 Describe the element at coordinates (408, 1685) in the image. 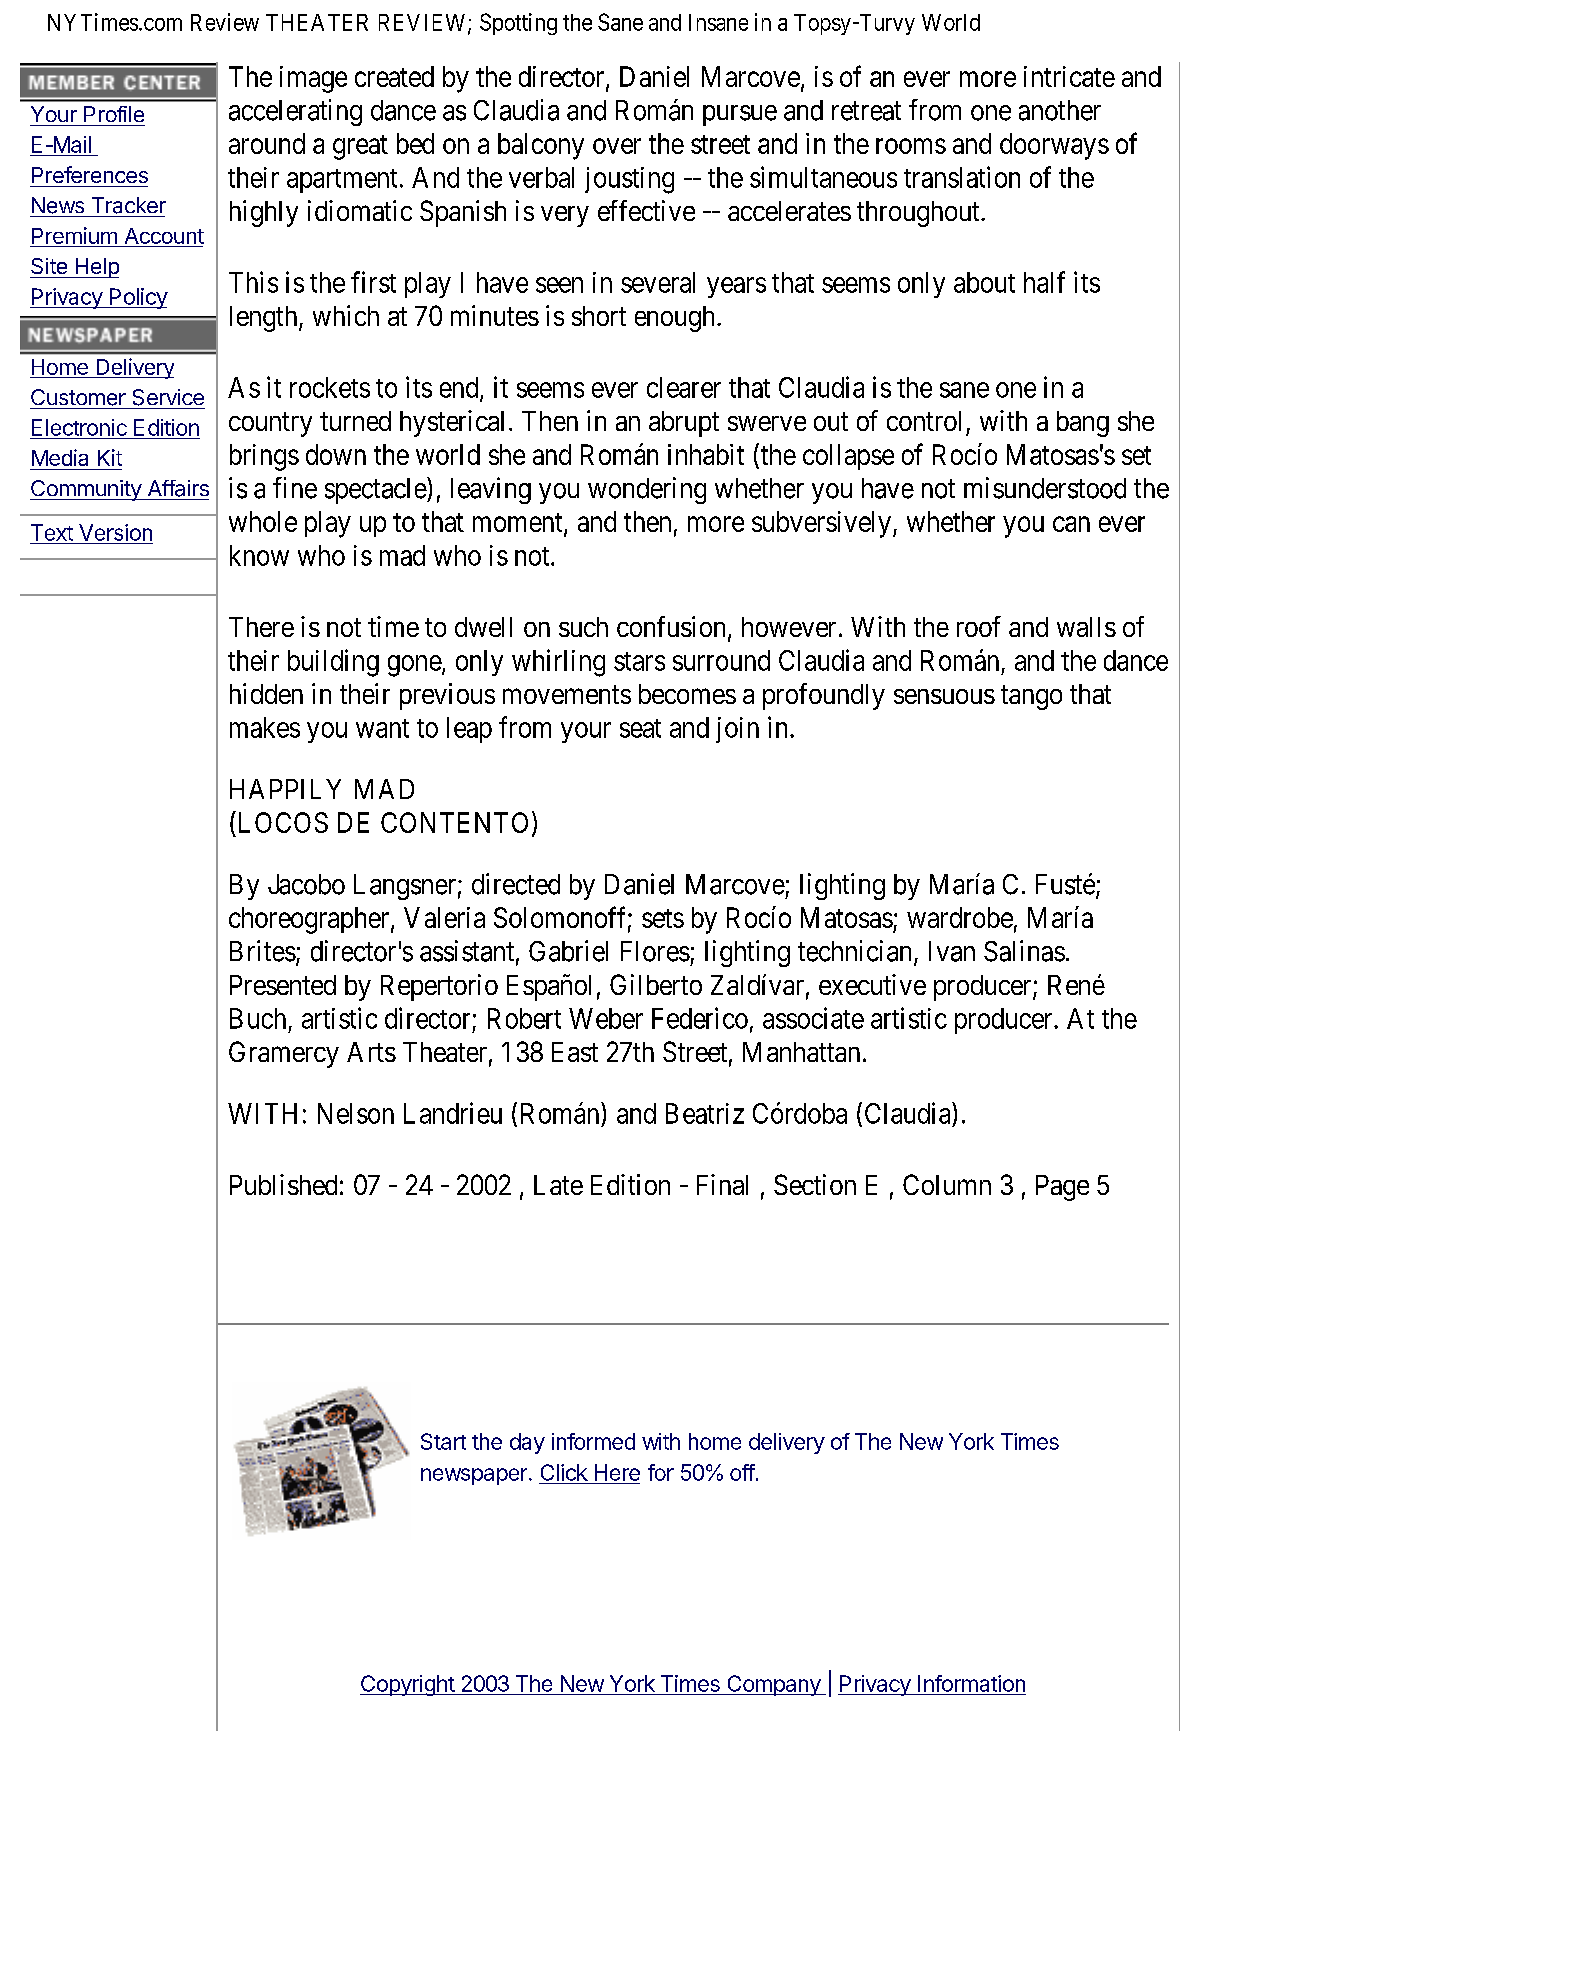

I see `Copyright` at that location.
